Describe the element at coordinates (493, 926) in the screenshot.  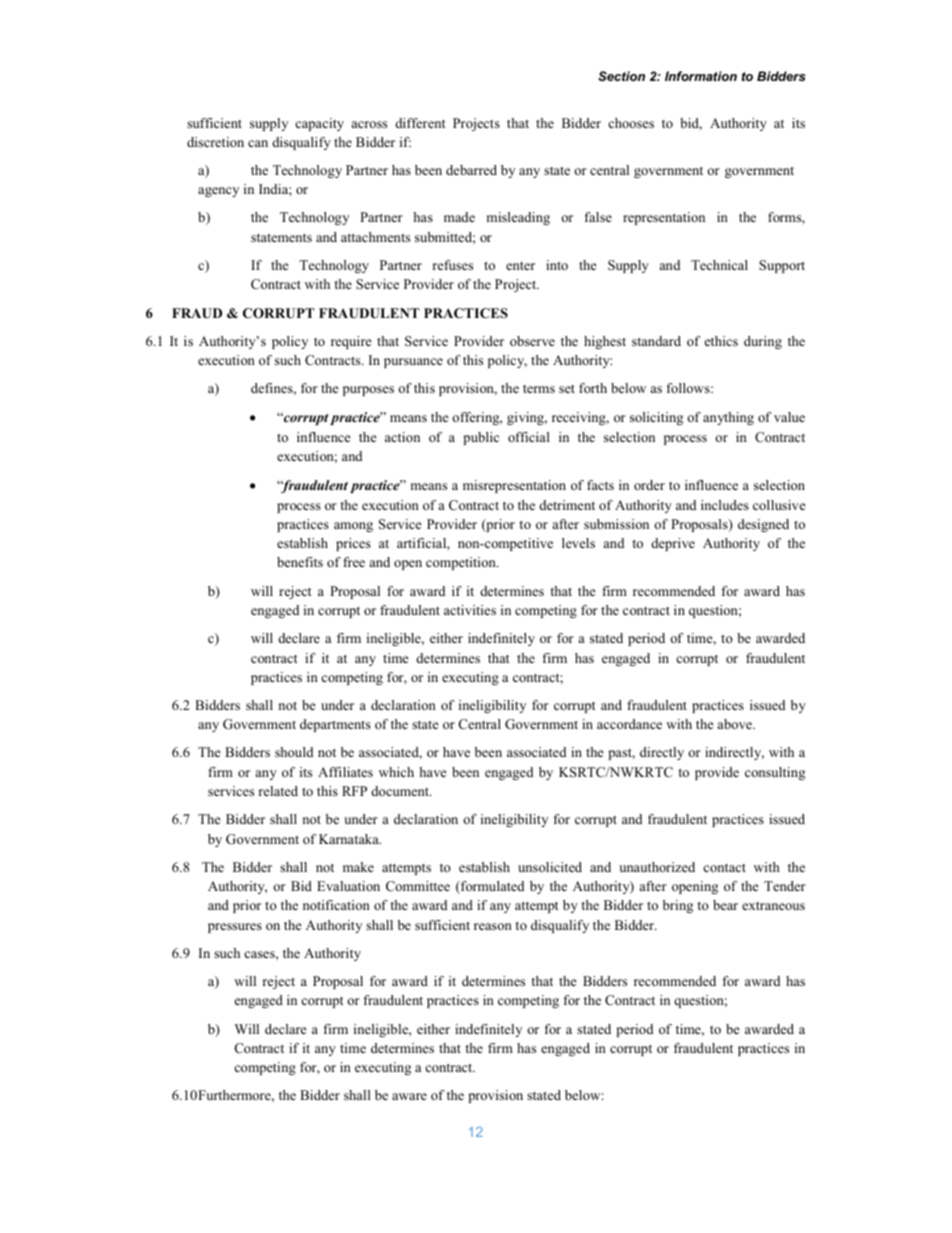
I see `reason` at that location.
